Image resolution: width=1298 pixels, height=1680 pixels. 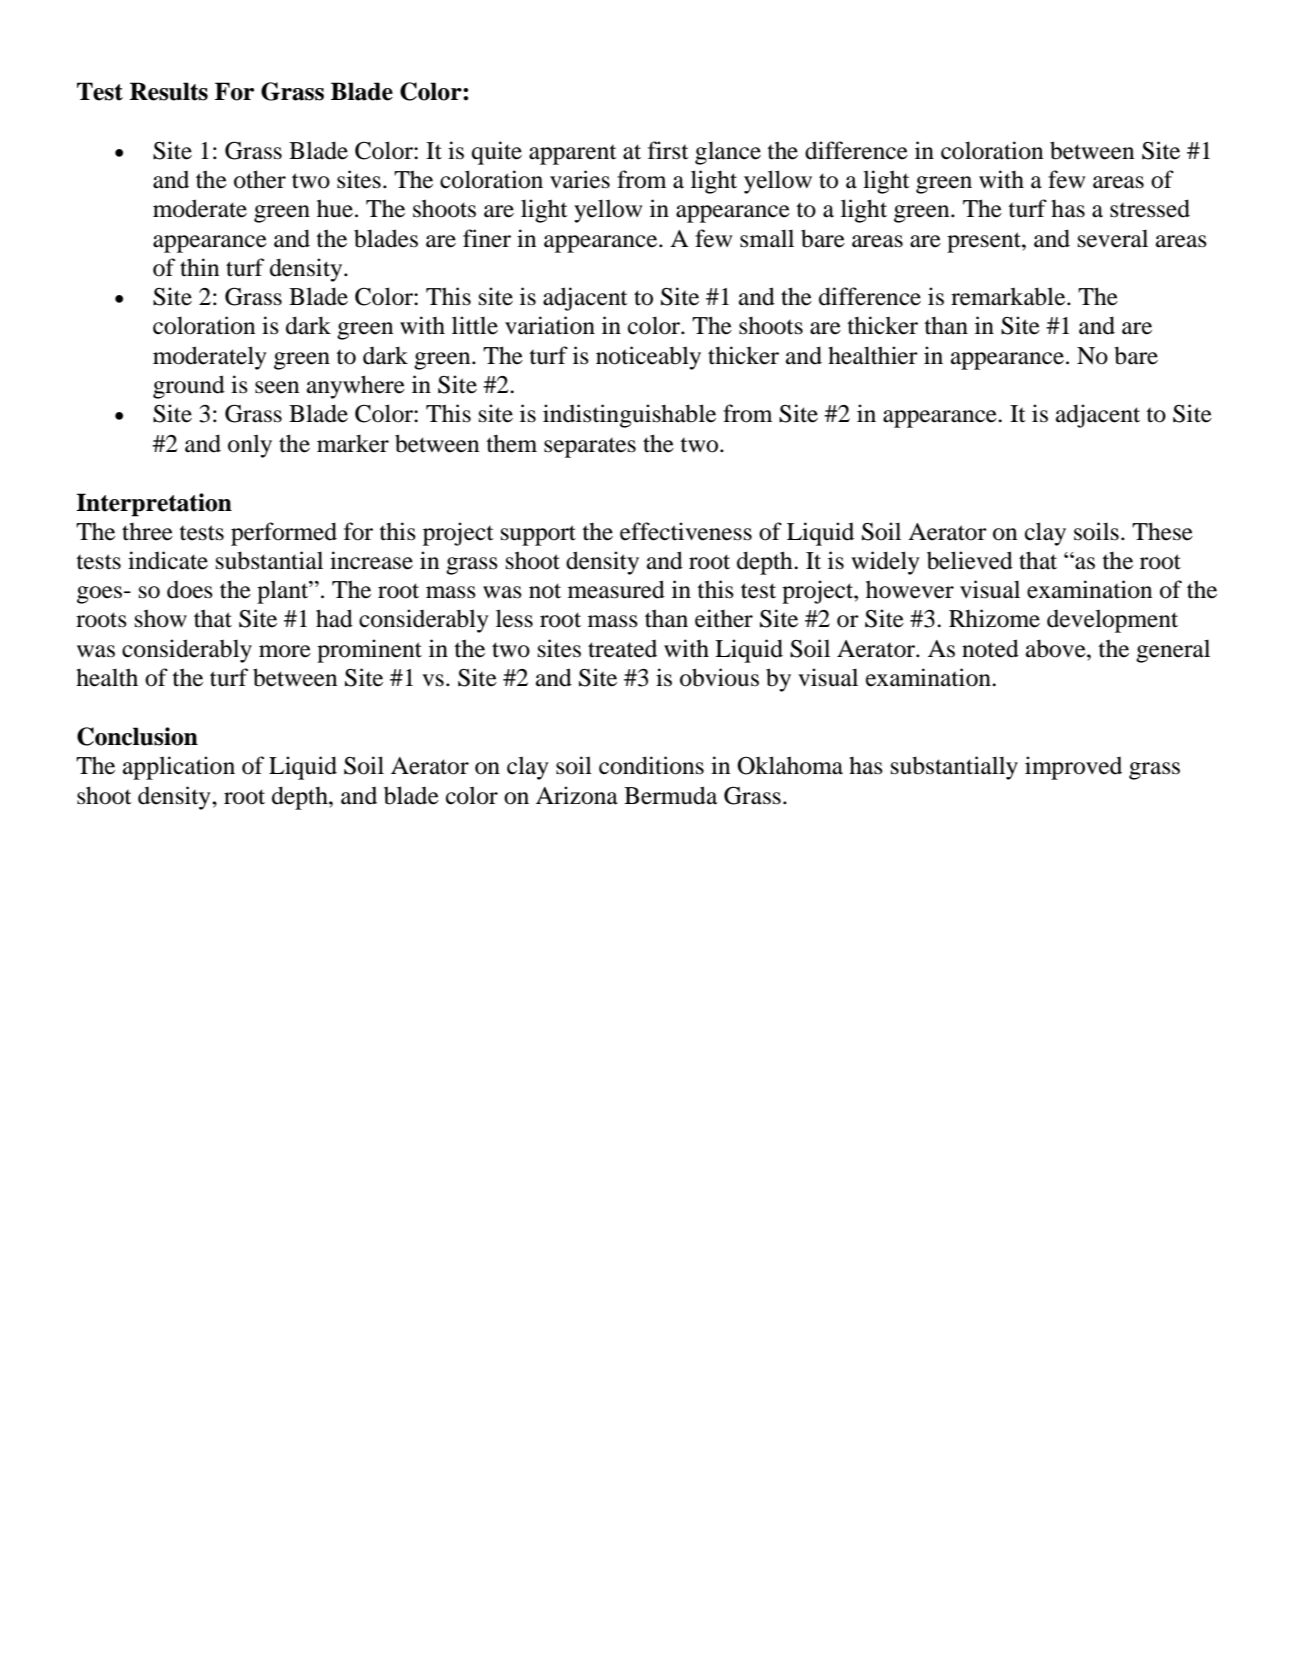 I want to click on noticeably, so click(x=648, y=358).
